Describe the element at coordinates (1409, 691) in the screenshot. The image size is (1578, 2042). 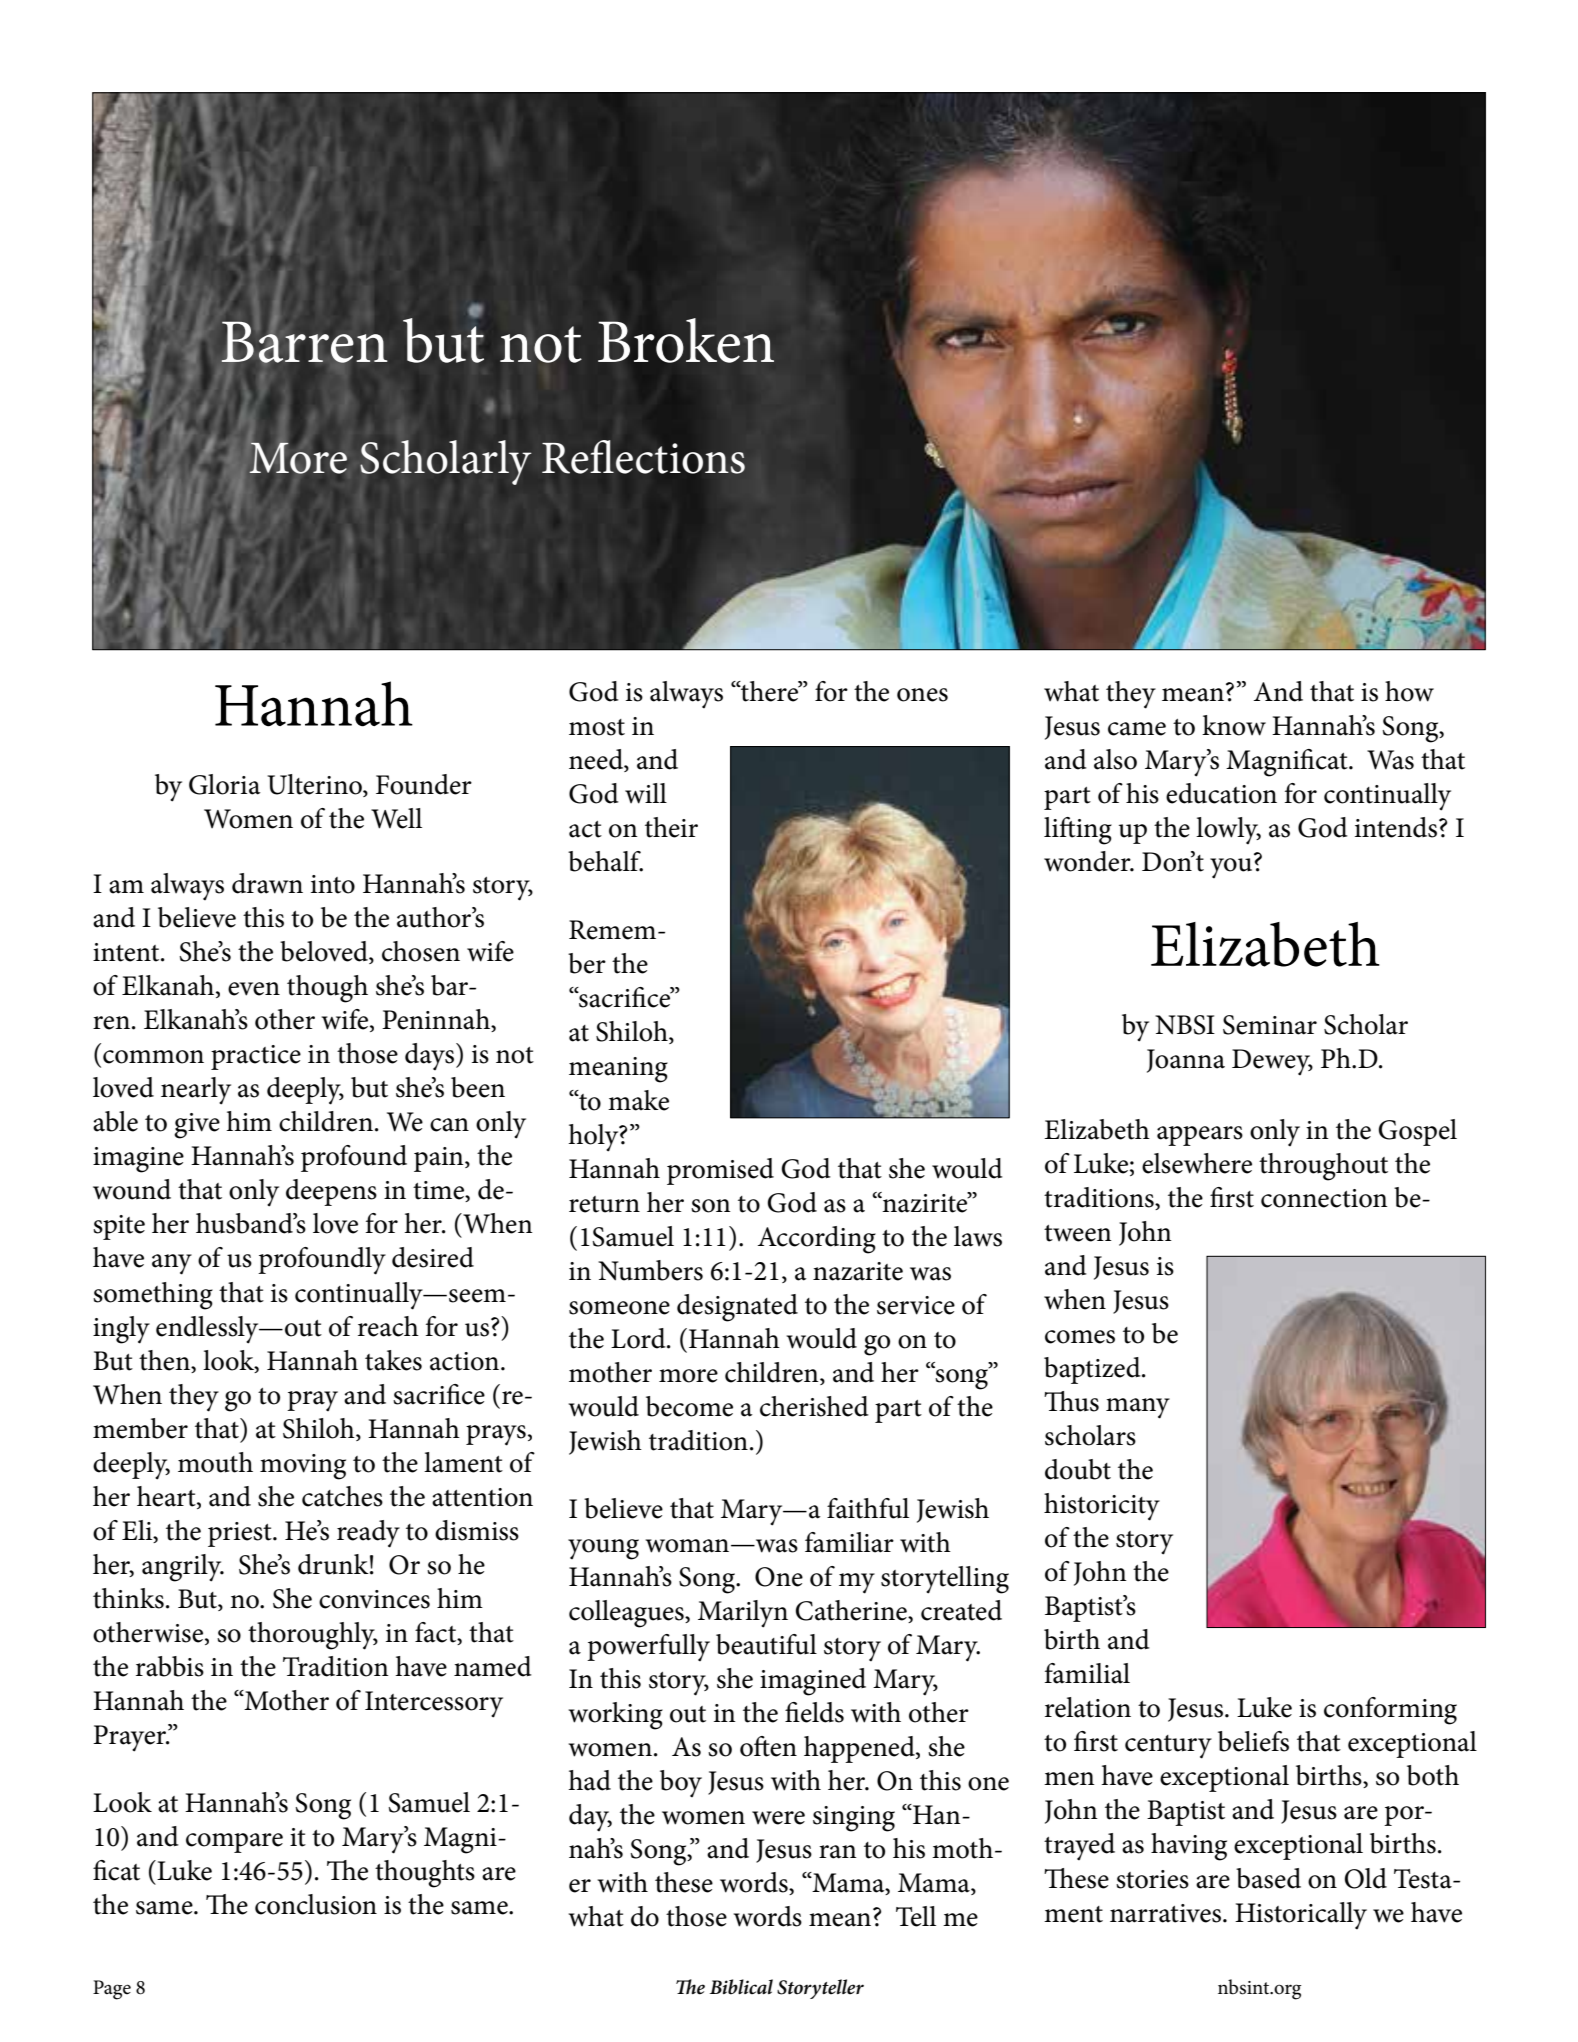
I see `how` at that location.
